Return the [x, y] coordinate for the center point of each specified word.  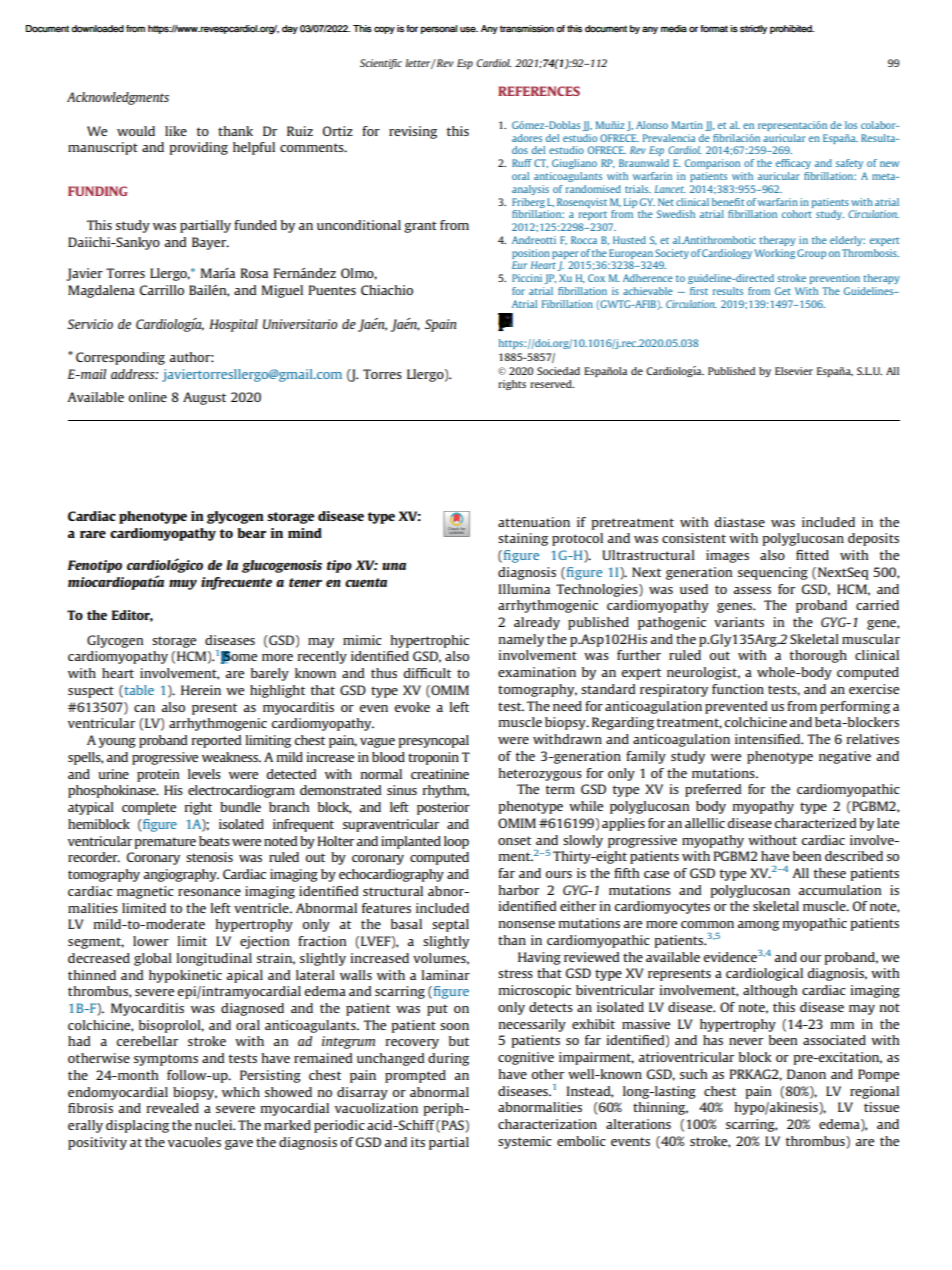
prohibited [792, 29]
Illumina [524, 589]
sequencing [773, 573]
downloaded [97, 29]
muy [183, 585]
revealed [173, 1108]
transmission [527, 29]
